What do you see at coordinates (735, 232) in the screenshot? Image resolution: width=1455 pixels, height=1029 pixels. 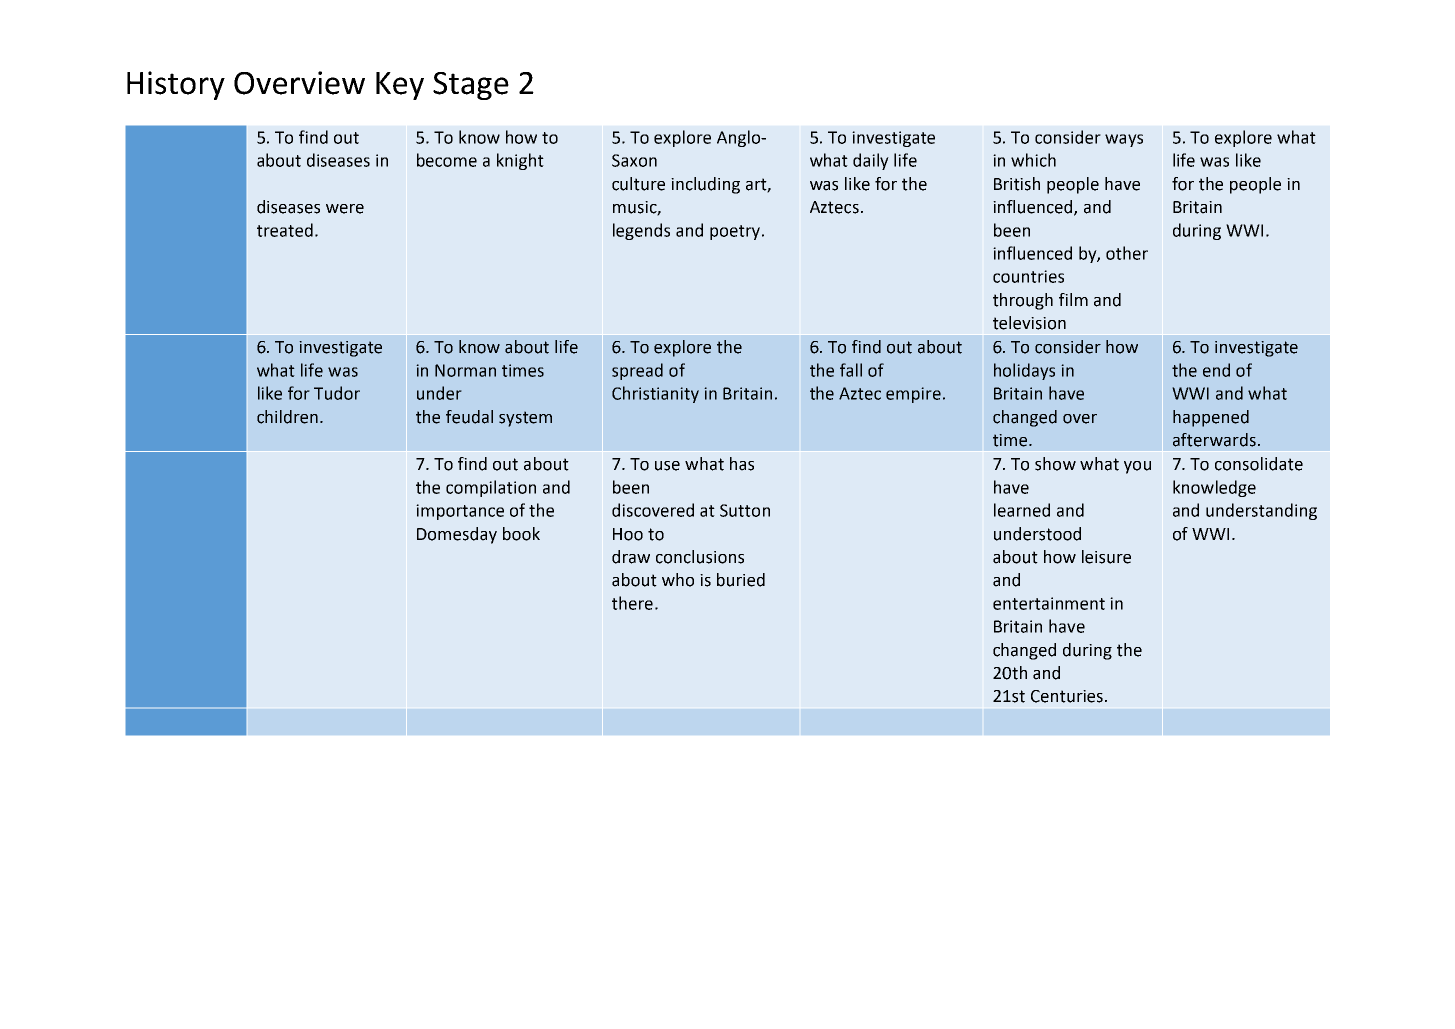 I see `poetry` at bounding box center [735, 232].
